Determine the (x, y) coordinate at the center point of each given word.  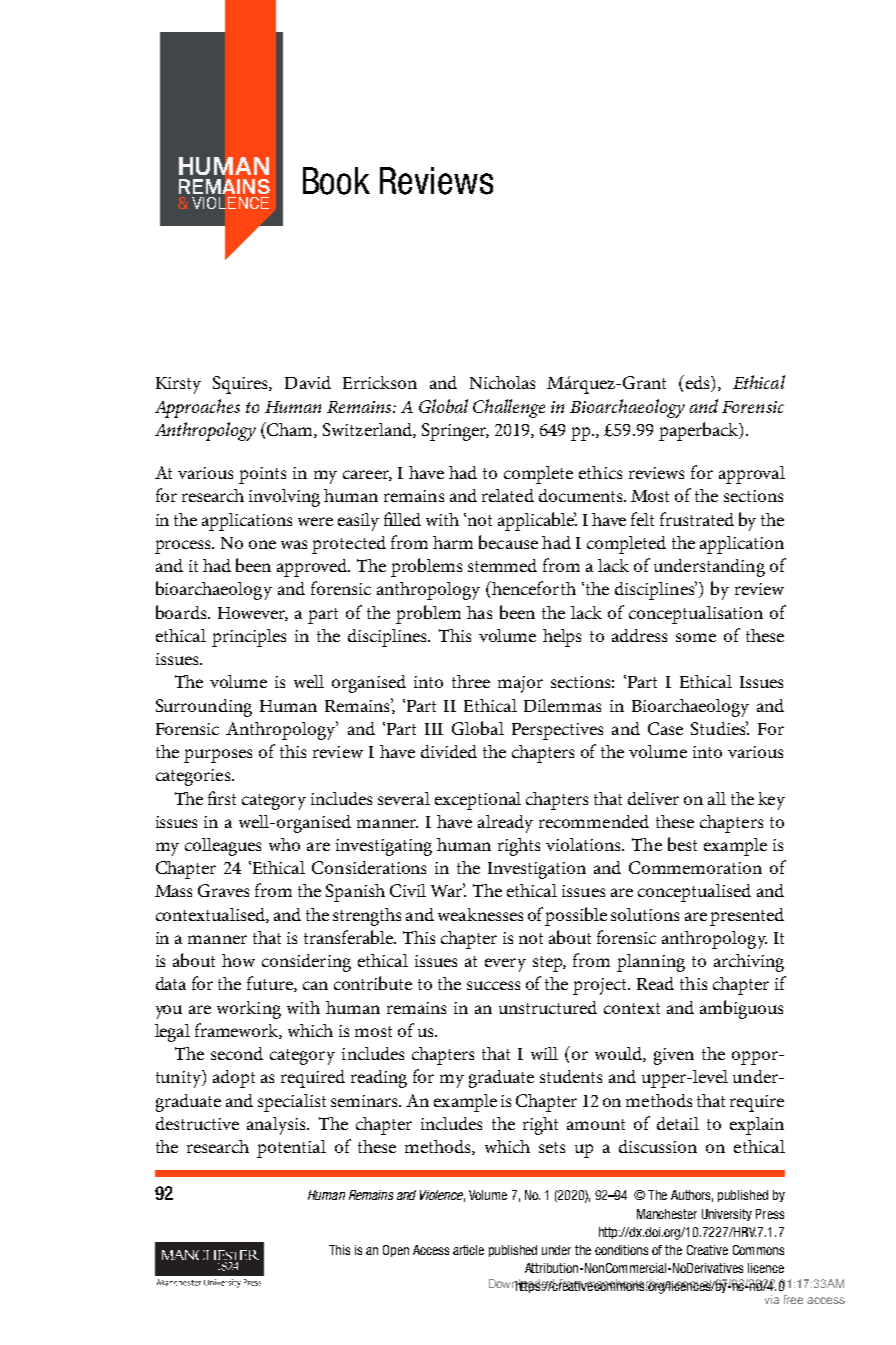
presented (747, 917)
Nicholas (502, 382)
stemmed (502, 565)
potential (291, 1149)
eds (697, 383)
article (468, 1250)
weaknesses (480, 914)
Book (336, 181)
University (727, 1215)
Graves (223, 890)
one (262, 544)
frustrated (697, 519)
